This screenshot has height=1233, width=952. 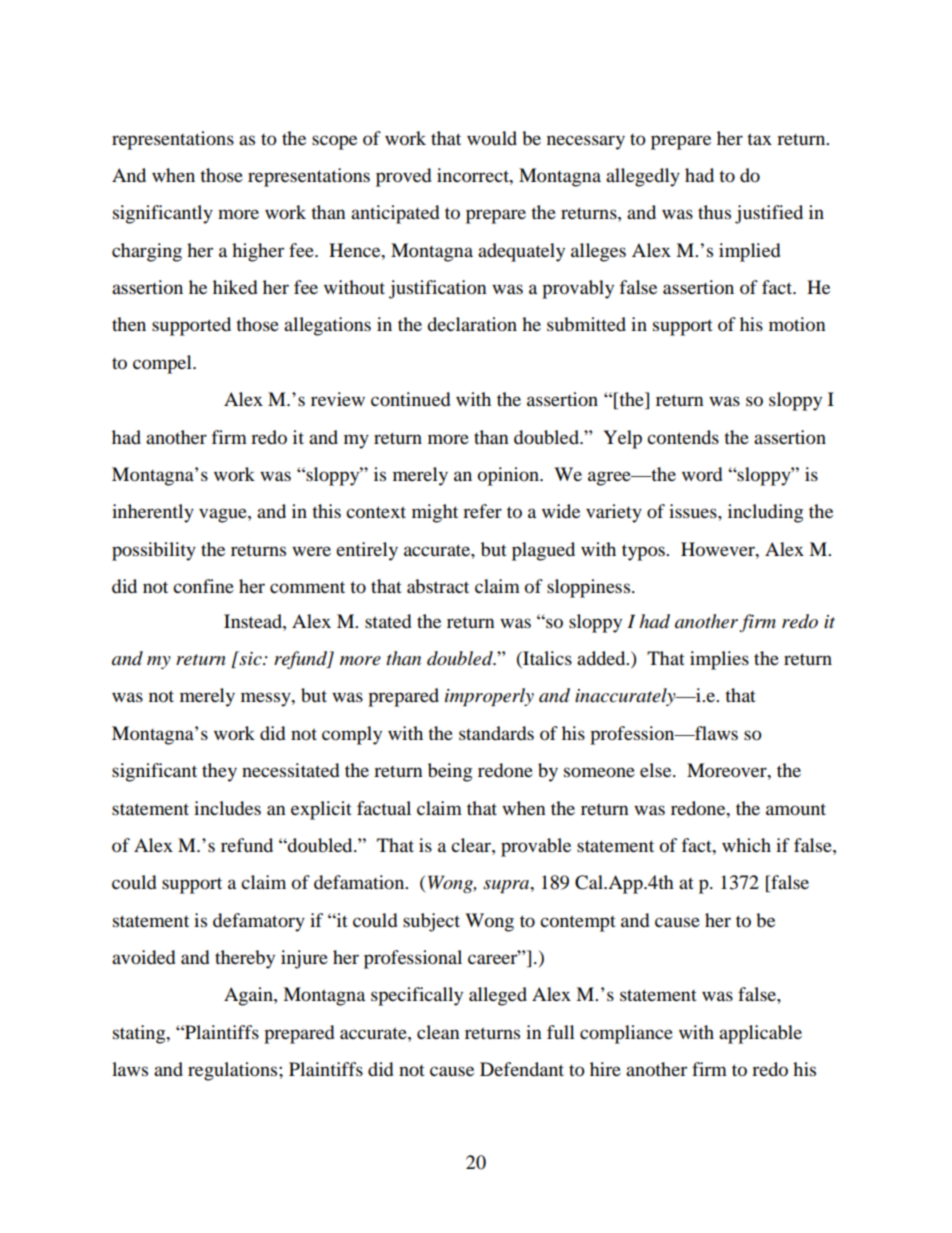 I want to click on However, so click(x=719, y=549).
